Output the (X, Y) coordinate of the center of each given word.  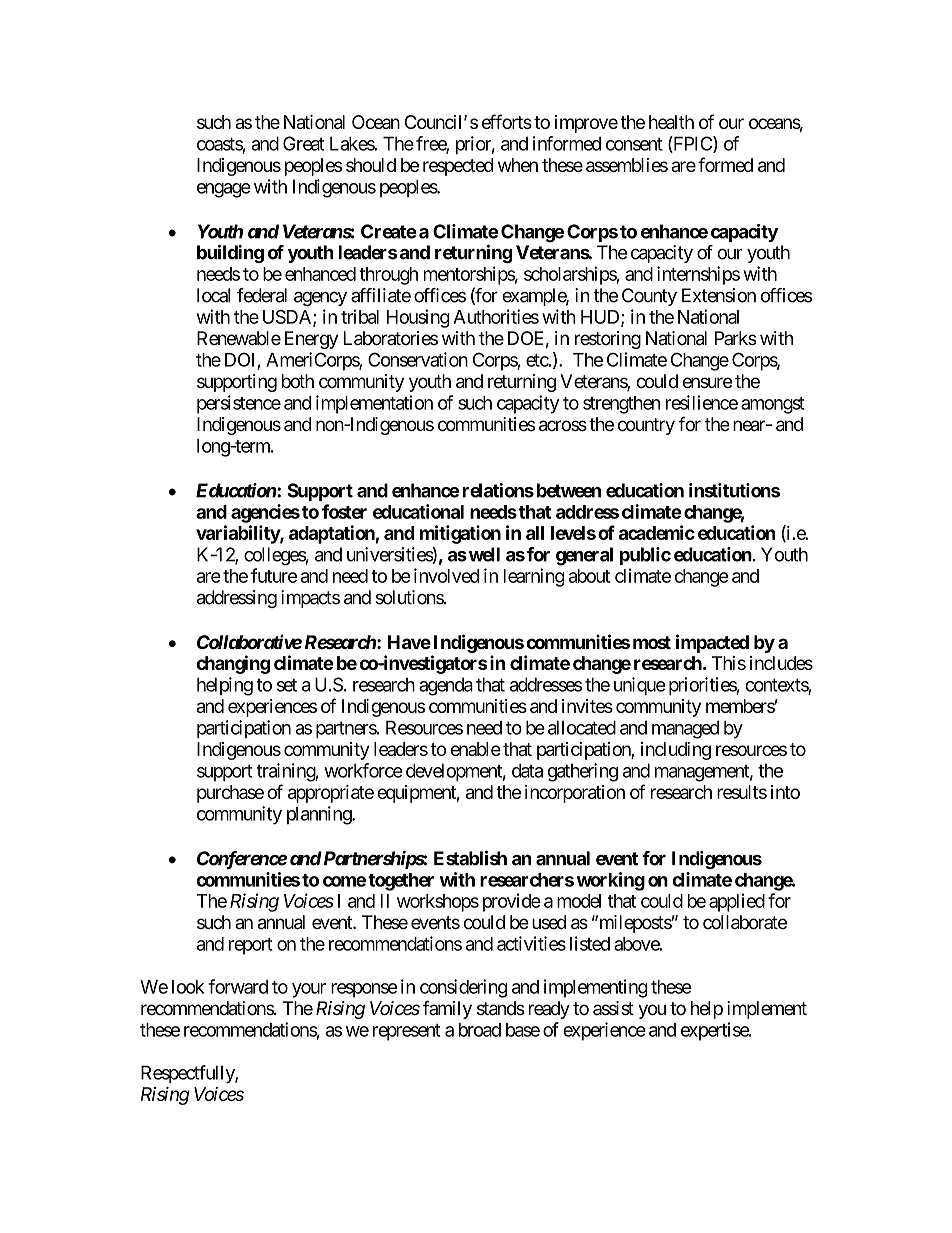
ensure (708, 383)
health (671, 122)
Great (303, 143)
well (483, 554)
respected (458, 167)
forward (238, 986)
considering (463, 988)
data (527, 770)
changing (233, 664)
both (298, 381)
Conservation (418, 359)
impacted (712, 643)
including (676, 751)
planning (320, 815)
